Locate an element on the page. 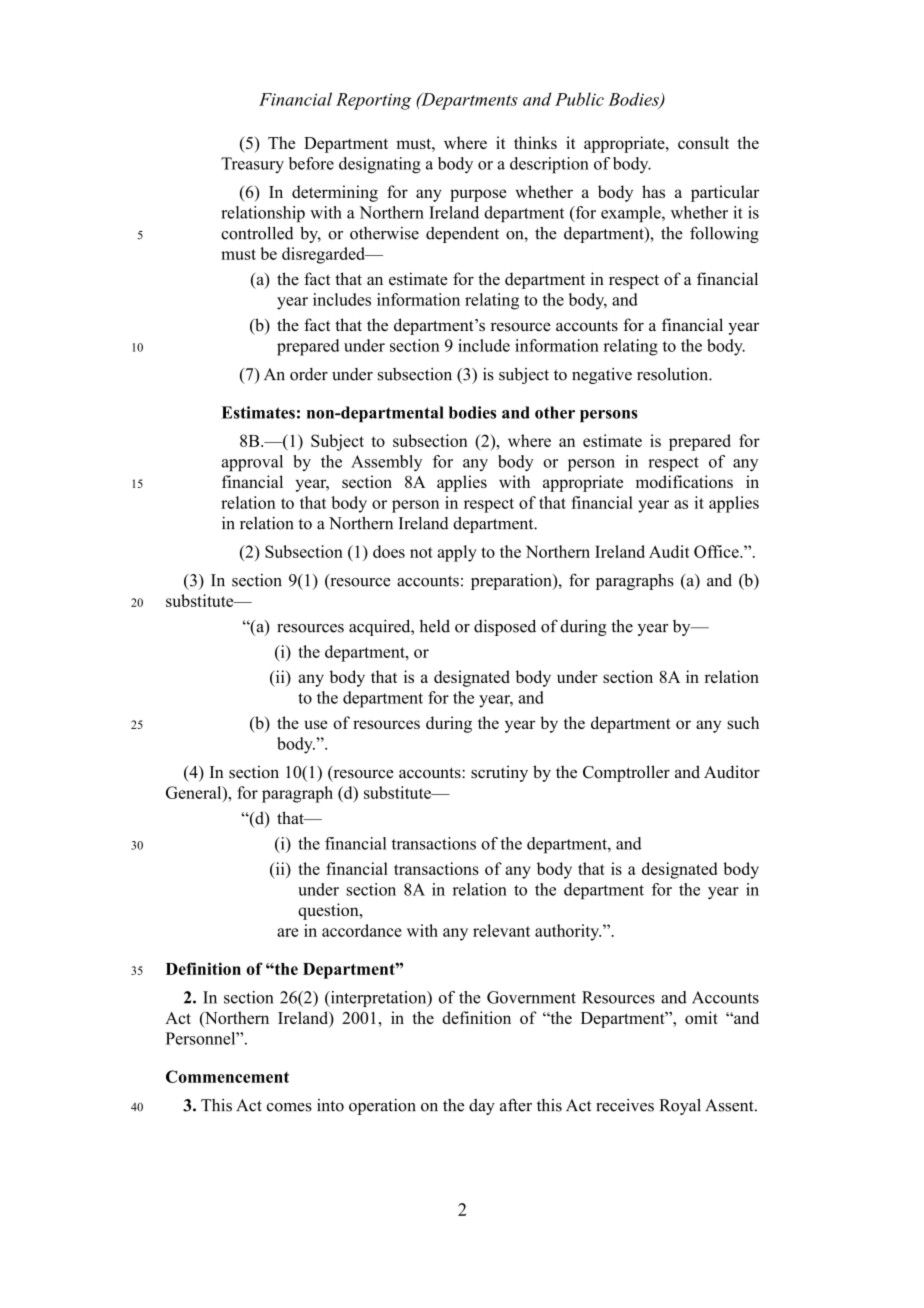 This page has height=1308, width=924. does is located at coordinates (389, 551).
